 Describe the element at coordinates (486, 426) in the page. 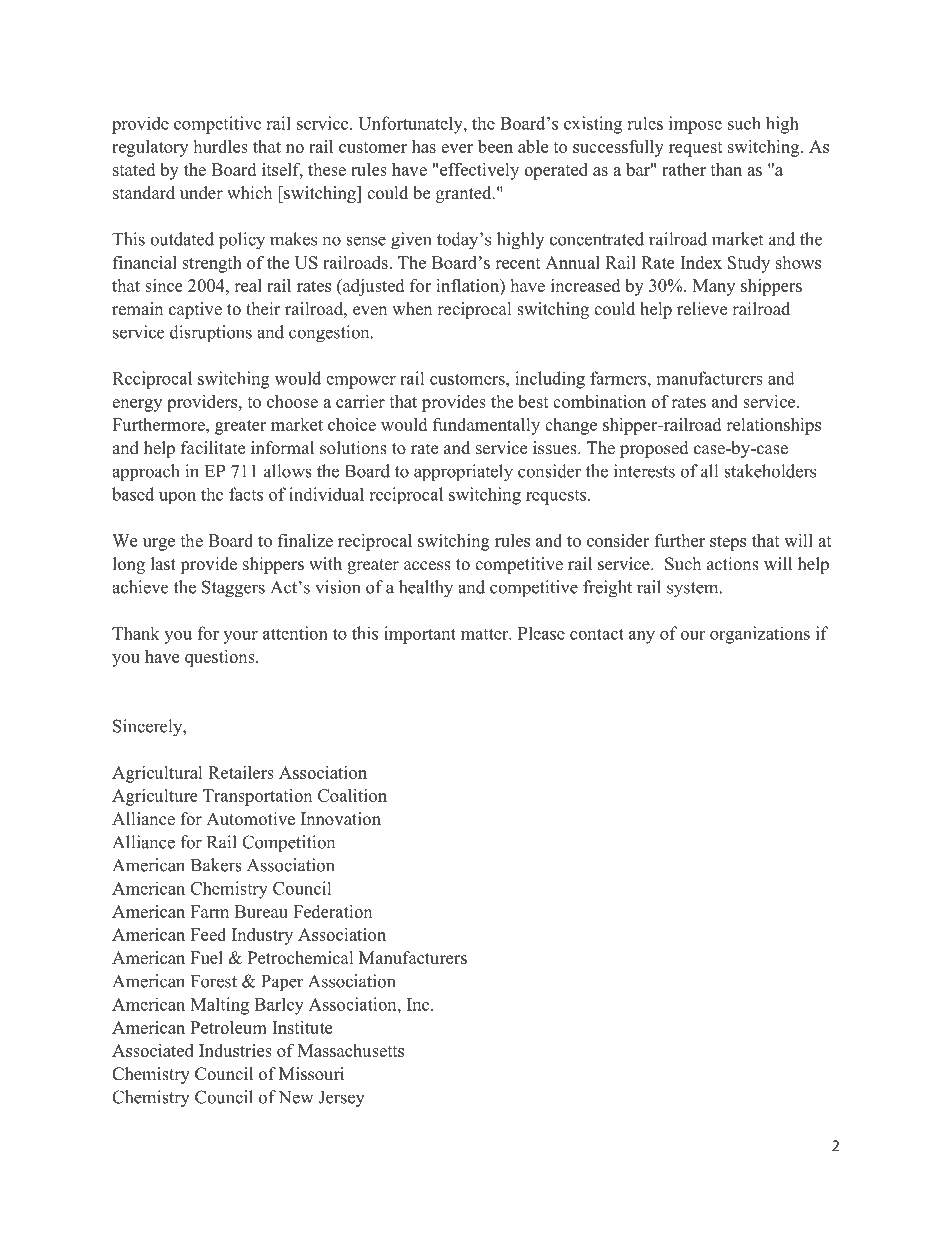

I see `fundamentally` at that location.
